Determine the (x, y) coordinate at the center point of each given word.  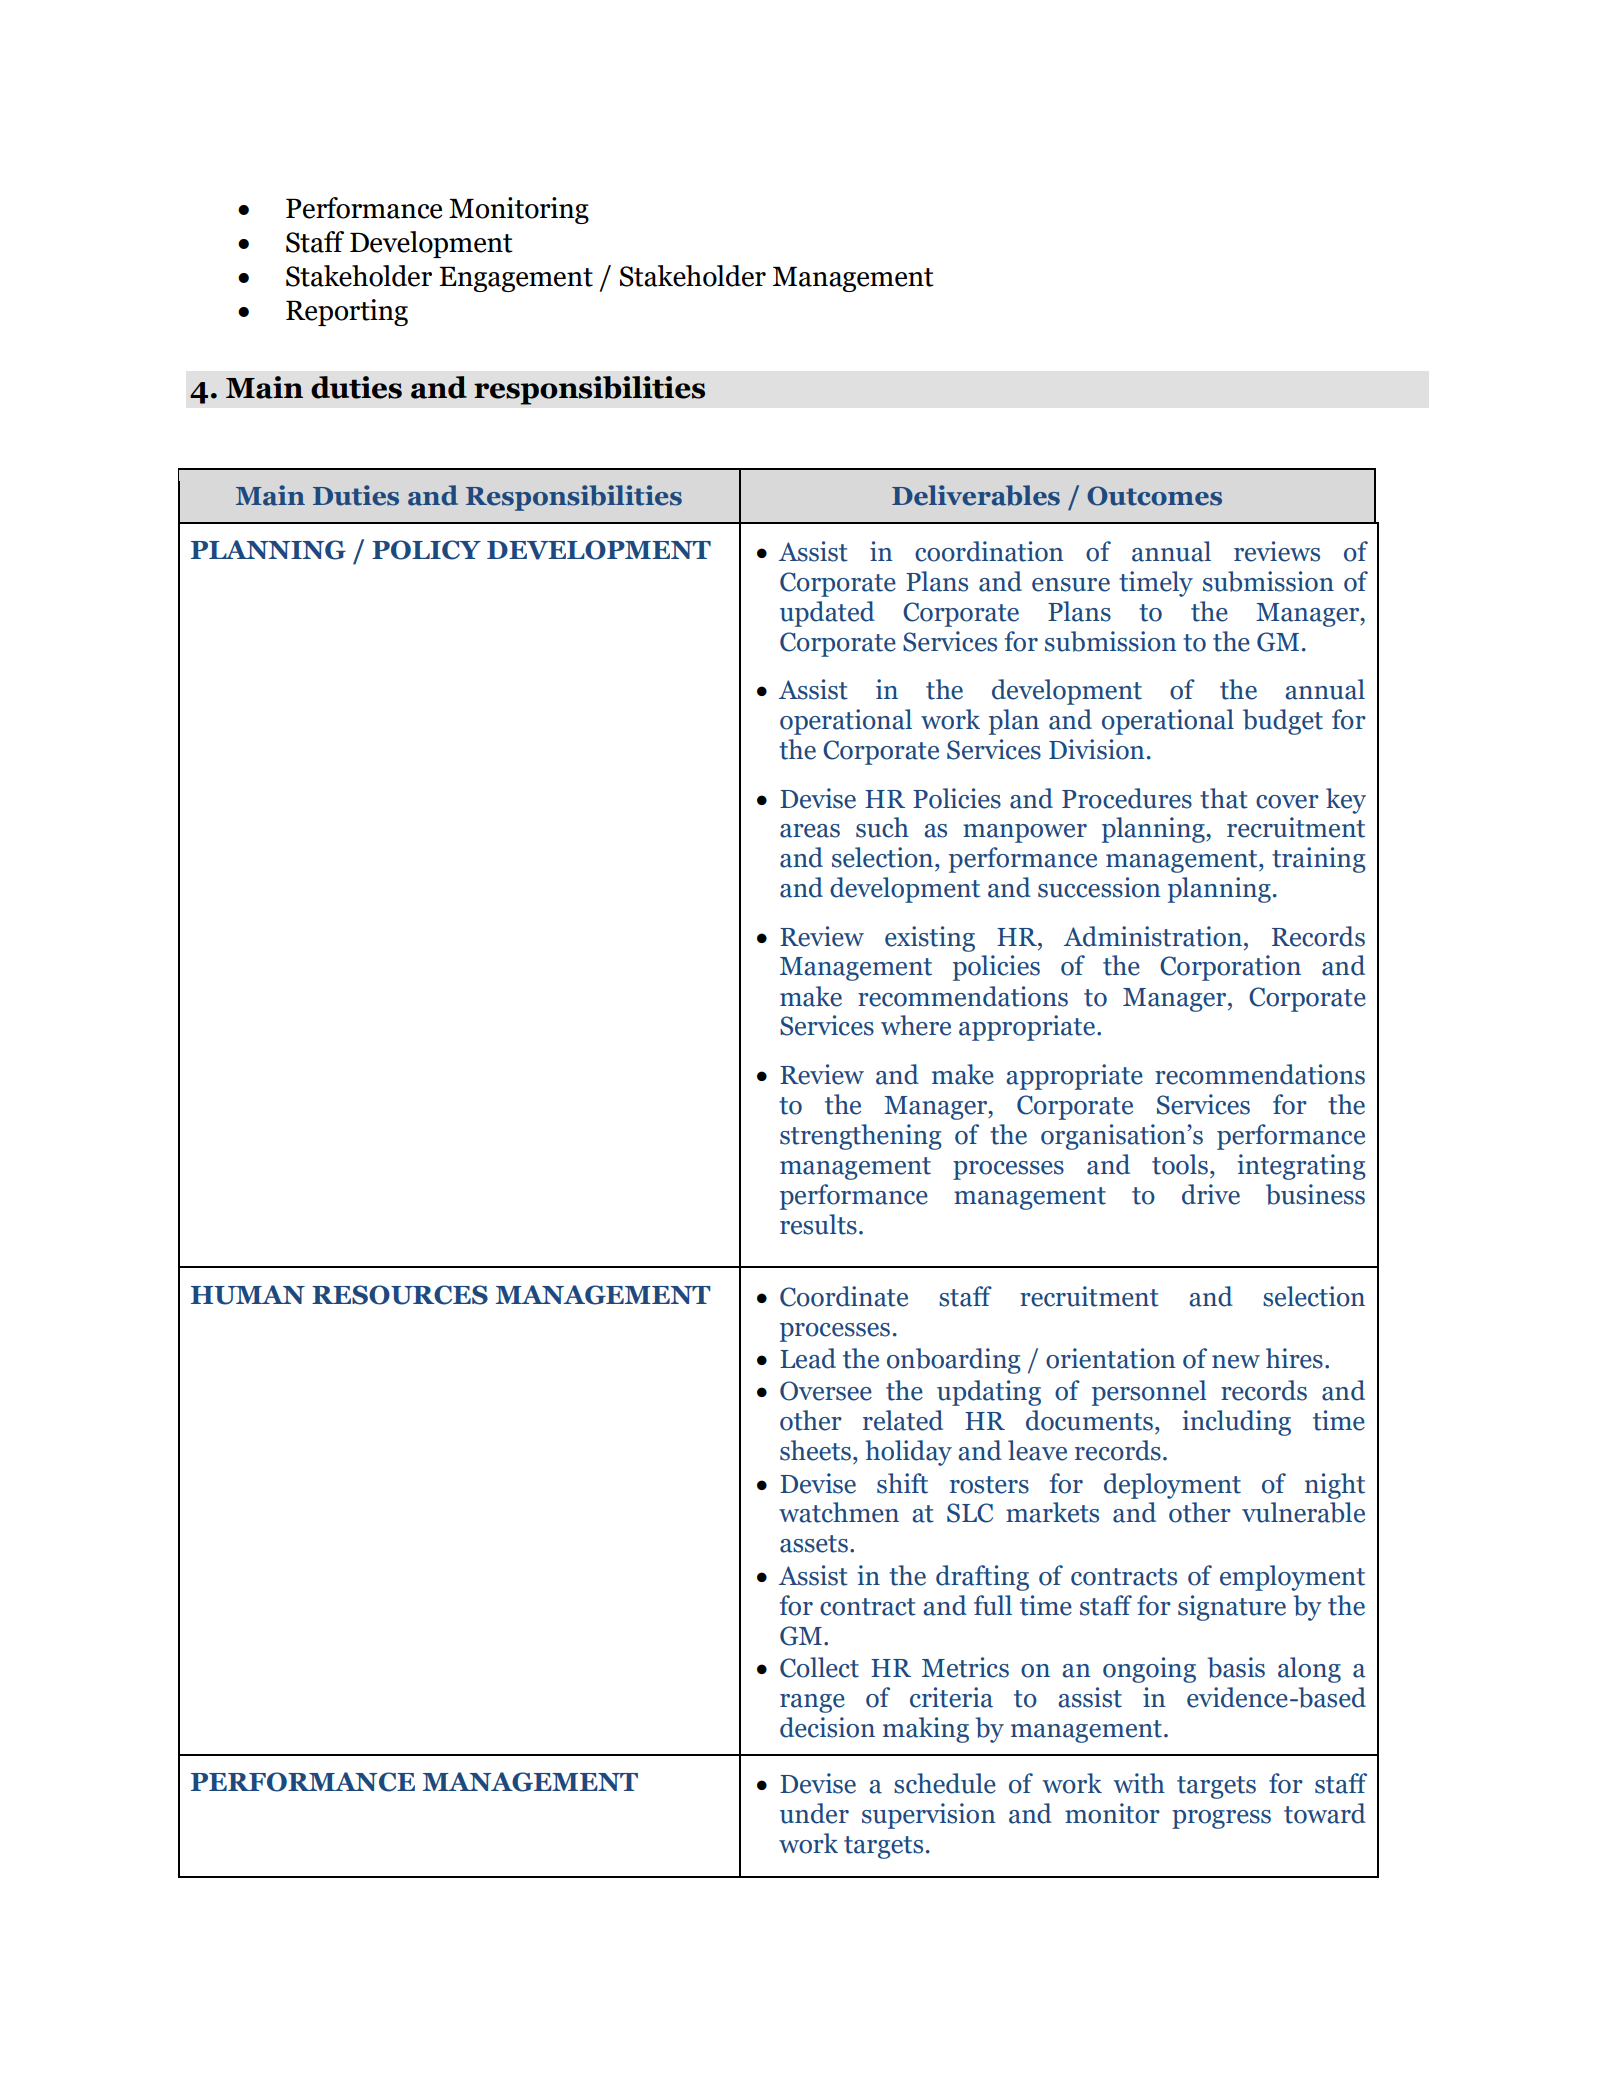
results (818, 1224)
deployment (1172, 1486)
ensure (1071, 585)
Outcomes (1154, 496)
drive (1211, 1194)
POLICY (426, 550)
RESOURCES (400, 1295)
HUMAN (248, 1295)
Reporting (347, 312)
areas (810, 831)
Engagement (516, 279)
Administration (1154, 936)
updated (827, 614)
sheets (815, 1450)
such (882, 827)
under (814, 1813)
